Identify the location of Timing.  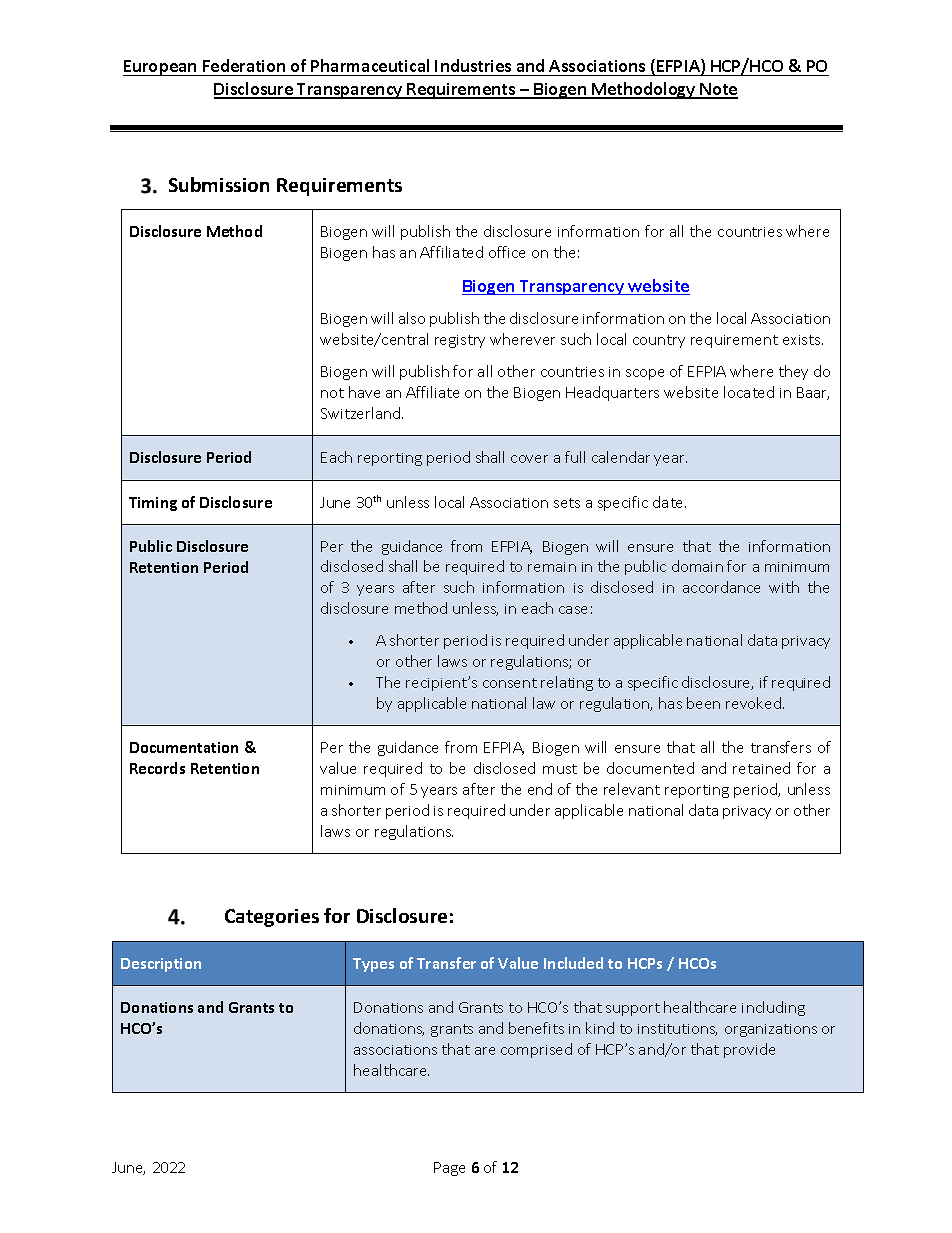
(153, 504).
